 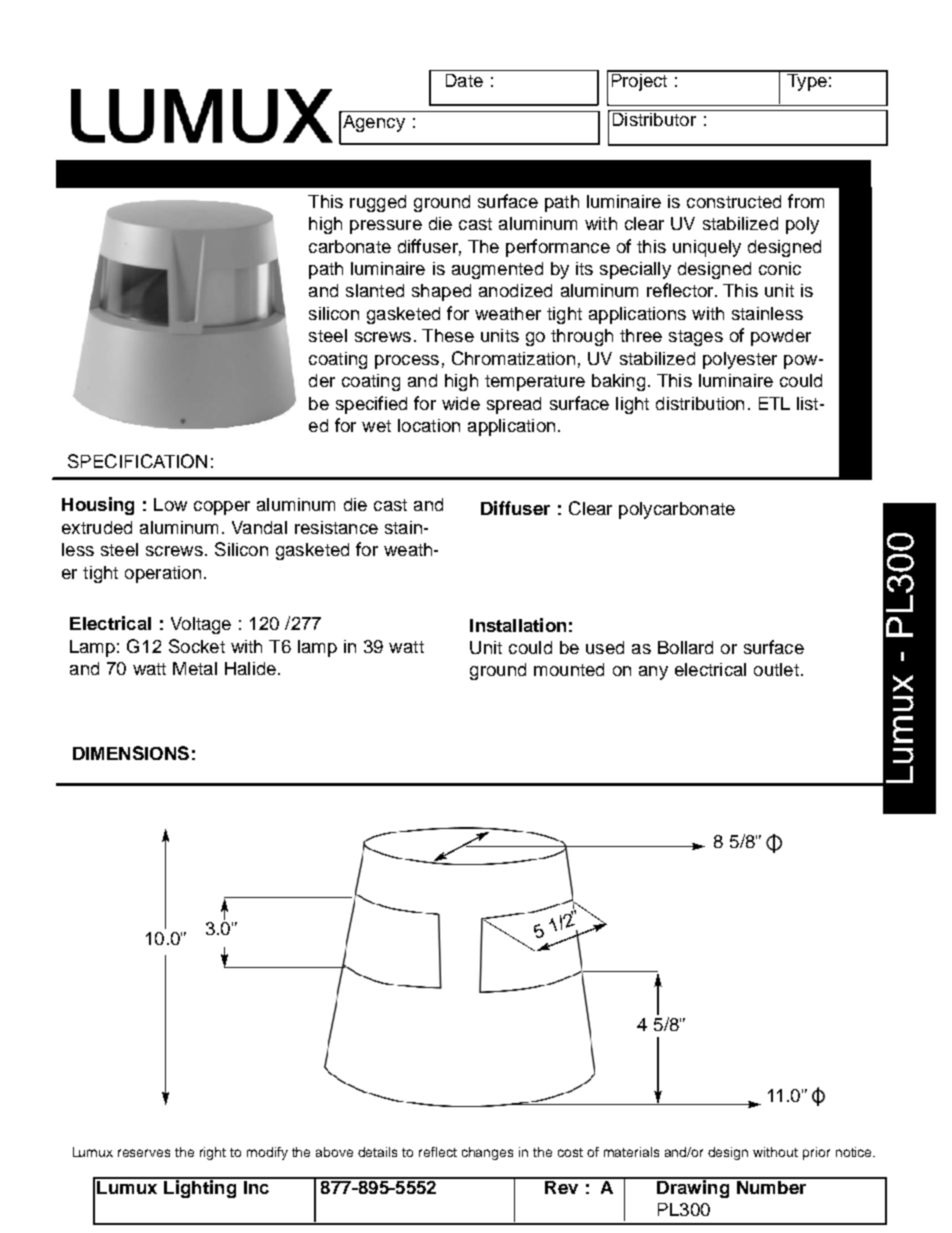 I want to click on Type, so click(x=807, y=81).
